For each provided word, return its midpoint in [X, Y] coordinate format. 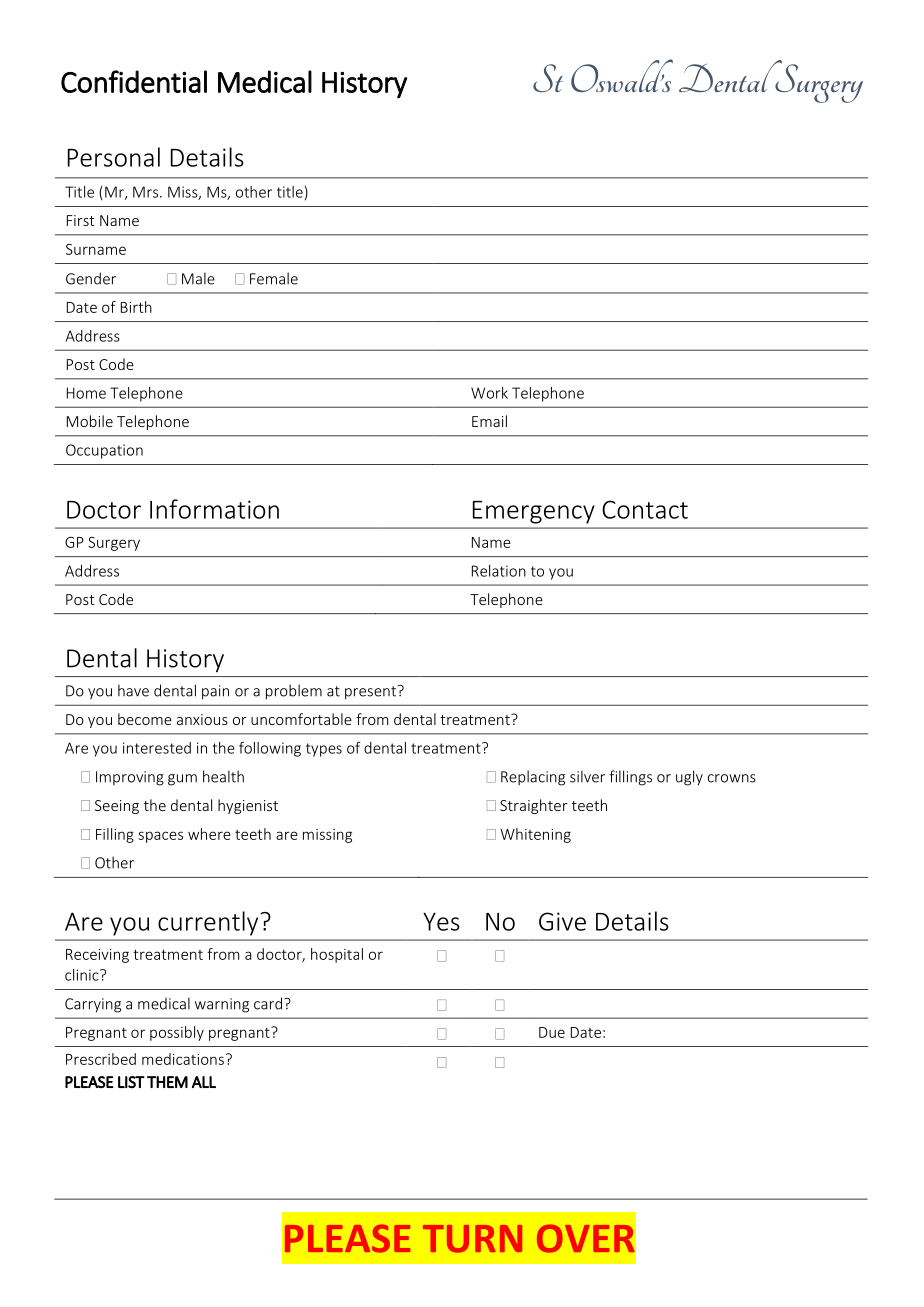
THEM [167, 1082]
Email [489, 421]
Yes [441, 921]
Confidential [134, 81]
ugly [689, 778]
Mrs [147, 192]
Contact [645, 509]
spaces [161, 837]
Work [489, 393]
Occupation [104, 451]
